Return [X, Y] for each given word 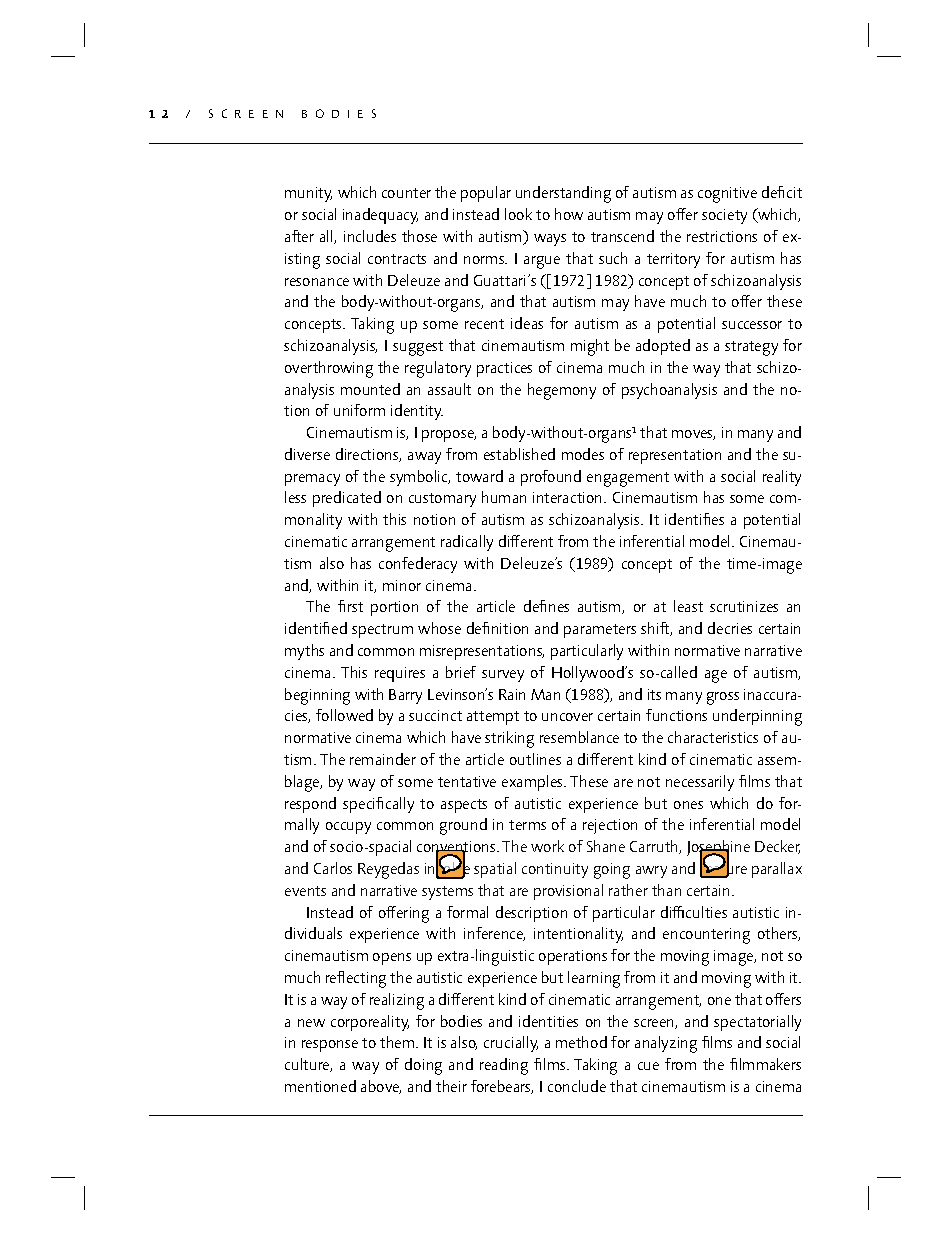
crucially [511, 1044]
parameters [600, 631]
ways [550, 240]
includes [370, 236]
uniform [359, 410]
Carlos [333, 868]
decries [730, 628]
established [519, 454]
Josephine [718, 850]
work [547, 846]
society [724, 216]
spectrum [382, 631]
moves [693, 435]
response [330, 1046]
